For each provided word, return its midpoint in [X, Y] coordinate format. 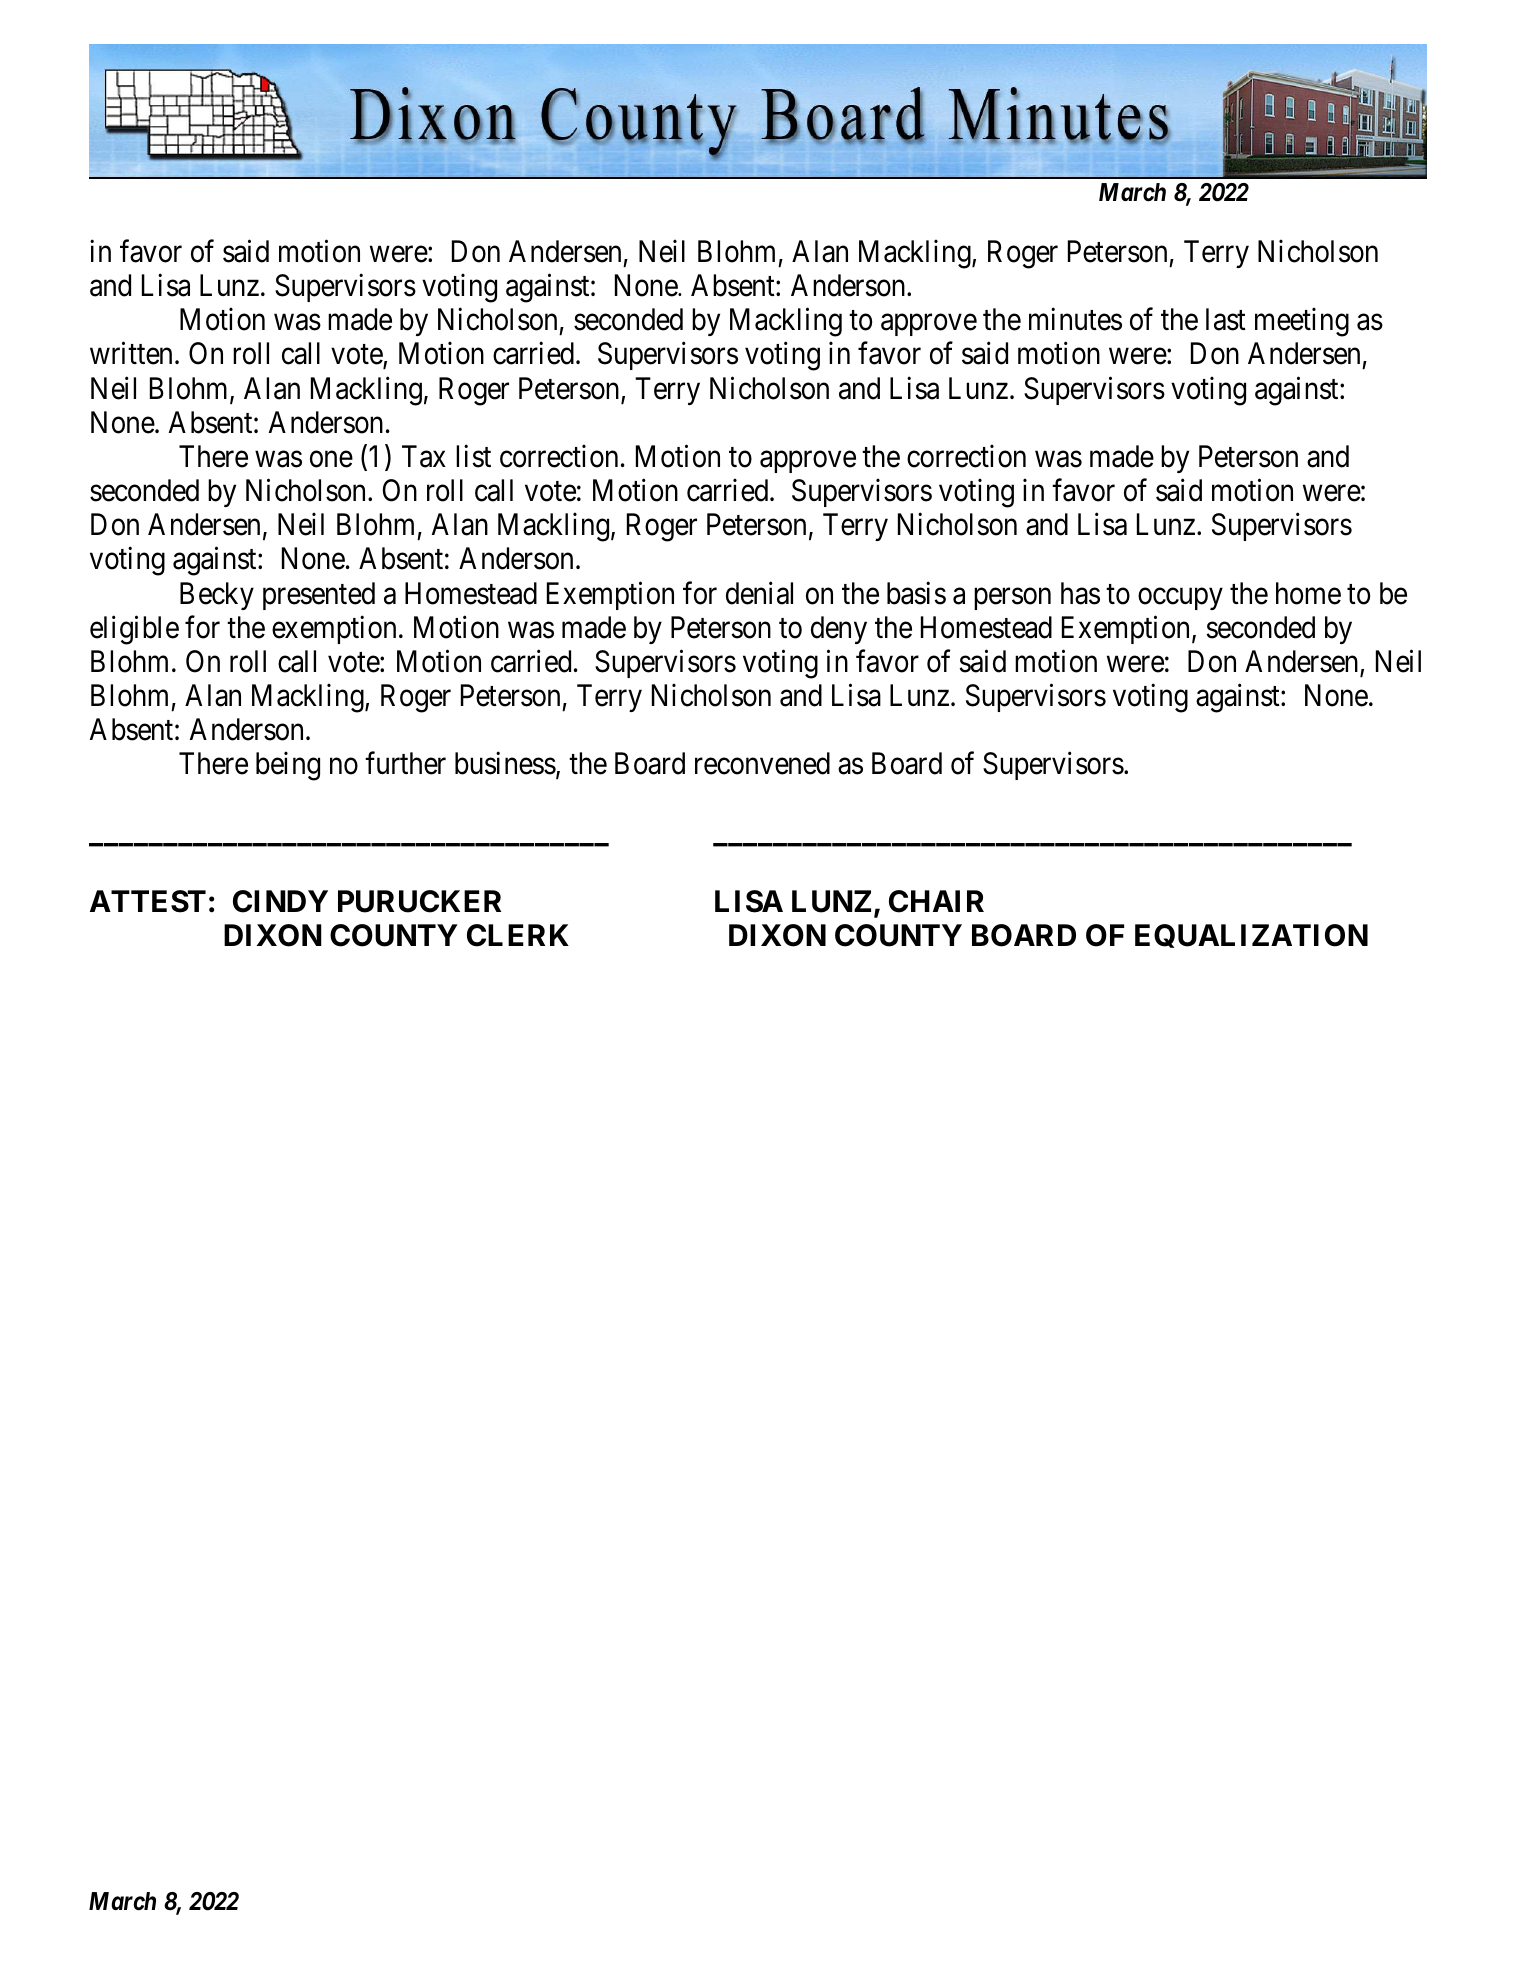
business [505, 763]
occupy [1180, 599]
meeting [1302, 322]
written [131, 353]
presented [319, 596]
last [1226, 319]
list [473, 456]
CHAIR [936, 901]
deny [839, 630]
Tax [424, 456]
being [288, 766]
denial [759, 593]
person [1012, 599]
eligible [134, 630]
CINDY [280, 901]
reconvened [762, 763]
